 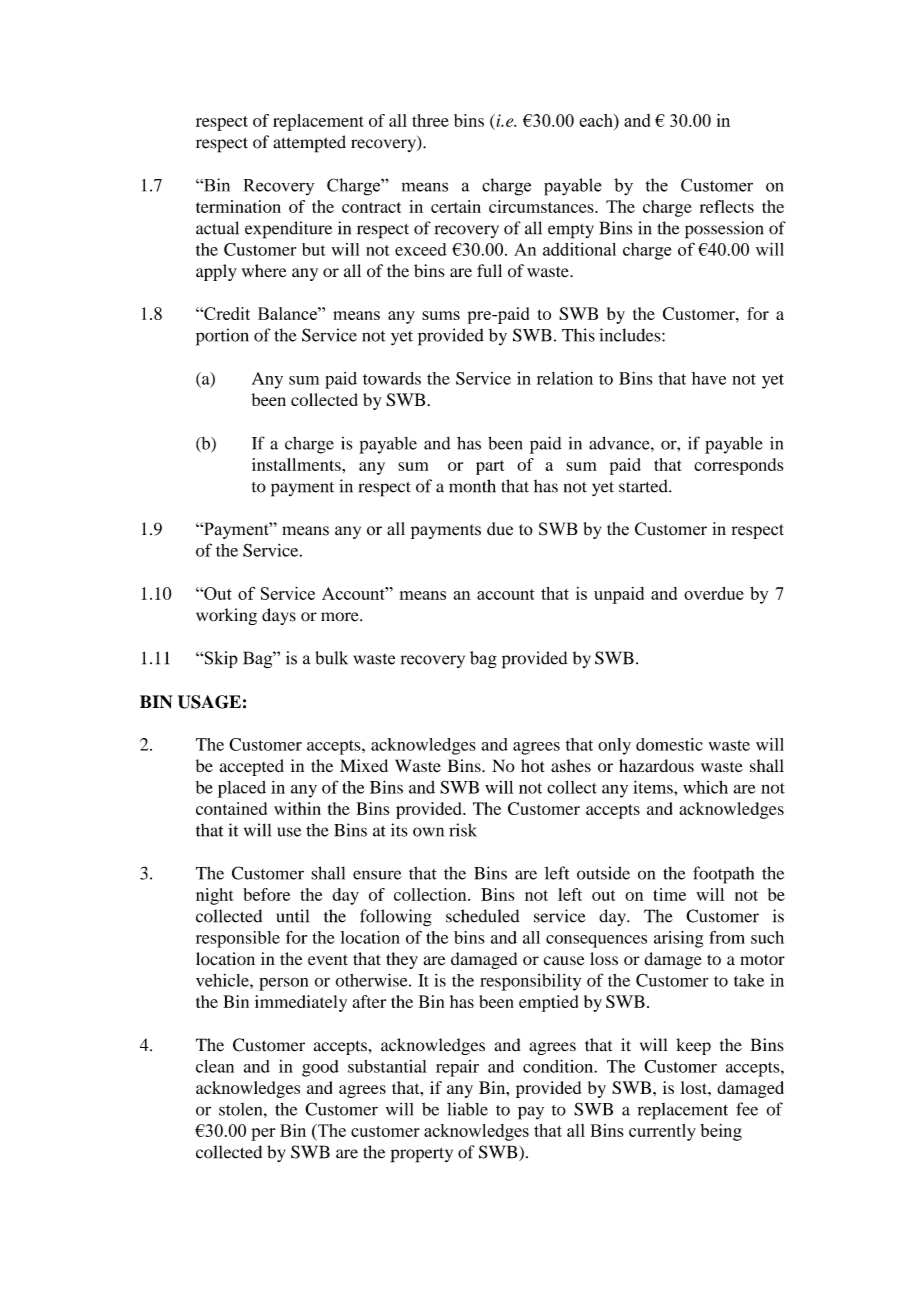 I want to click on corresponds, so click(x=738, y=466).
